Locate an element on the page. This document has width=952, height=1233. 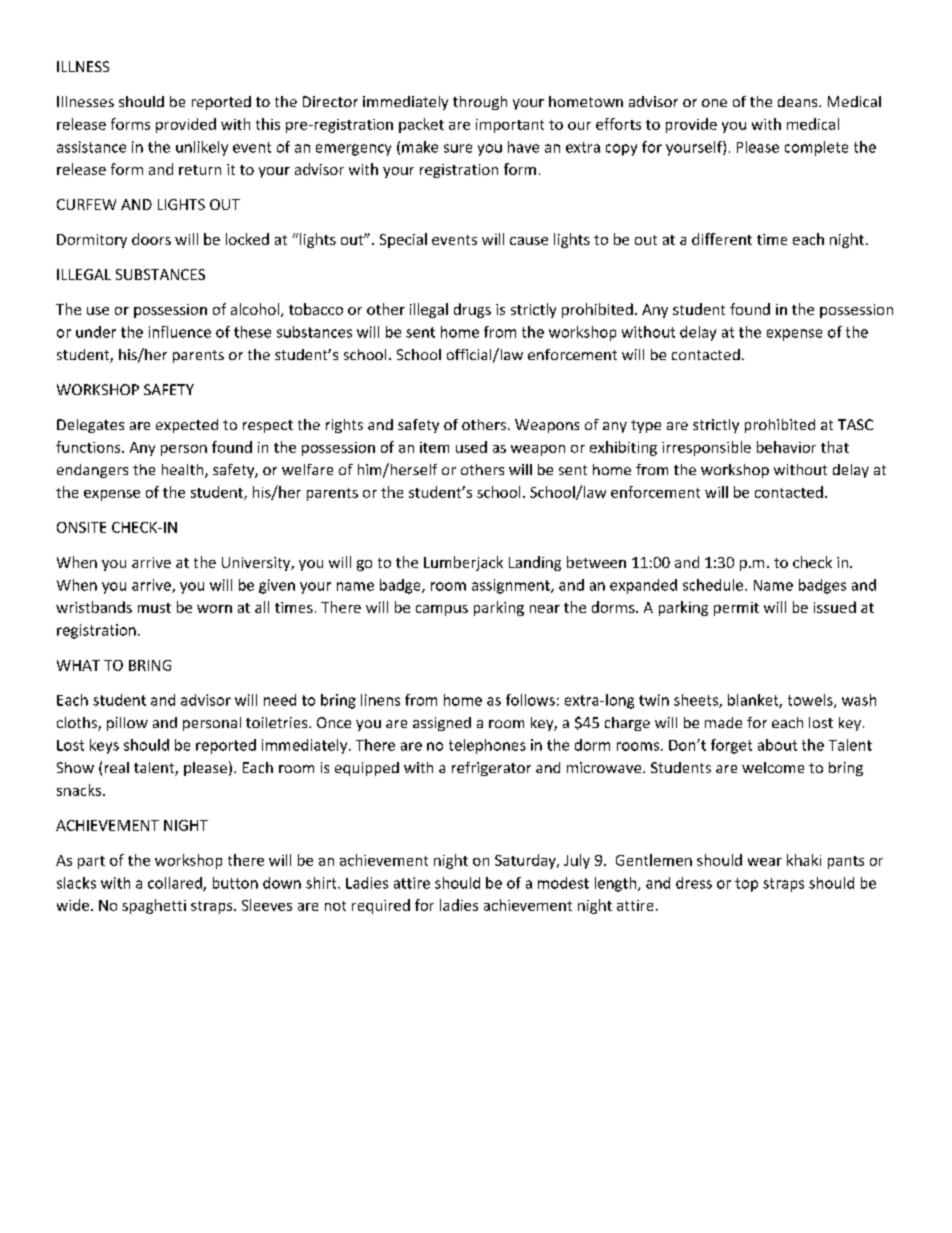
used is located at coordinates (471, 447).
